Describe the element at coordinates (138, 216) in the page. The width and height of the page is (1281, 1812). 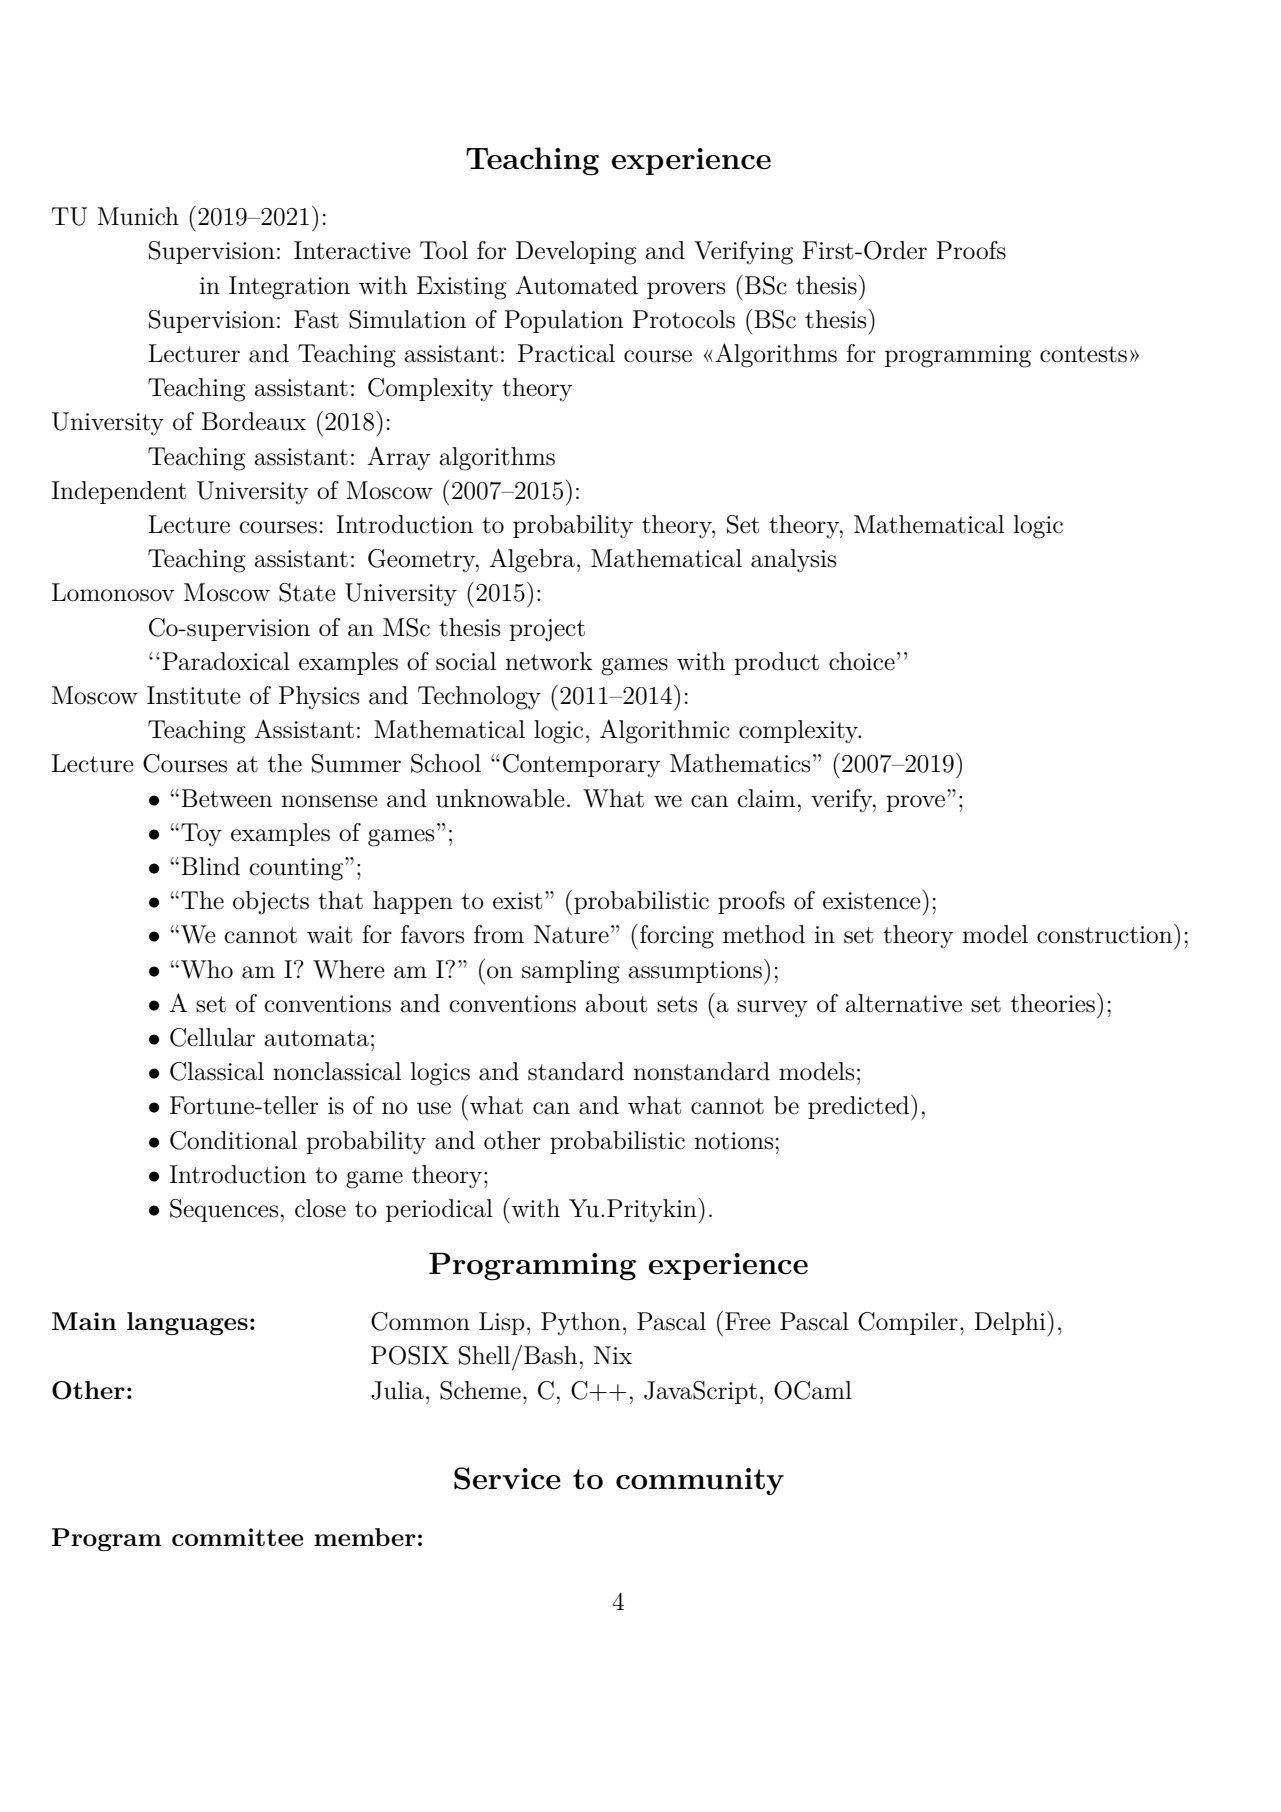
I see `Munich` at that location.
